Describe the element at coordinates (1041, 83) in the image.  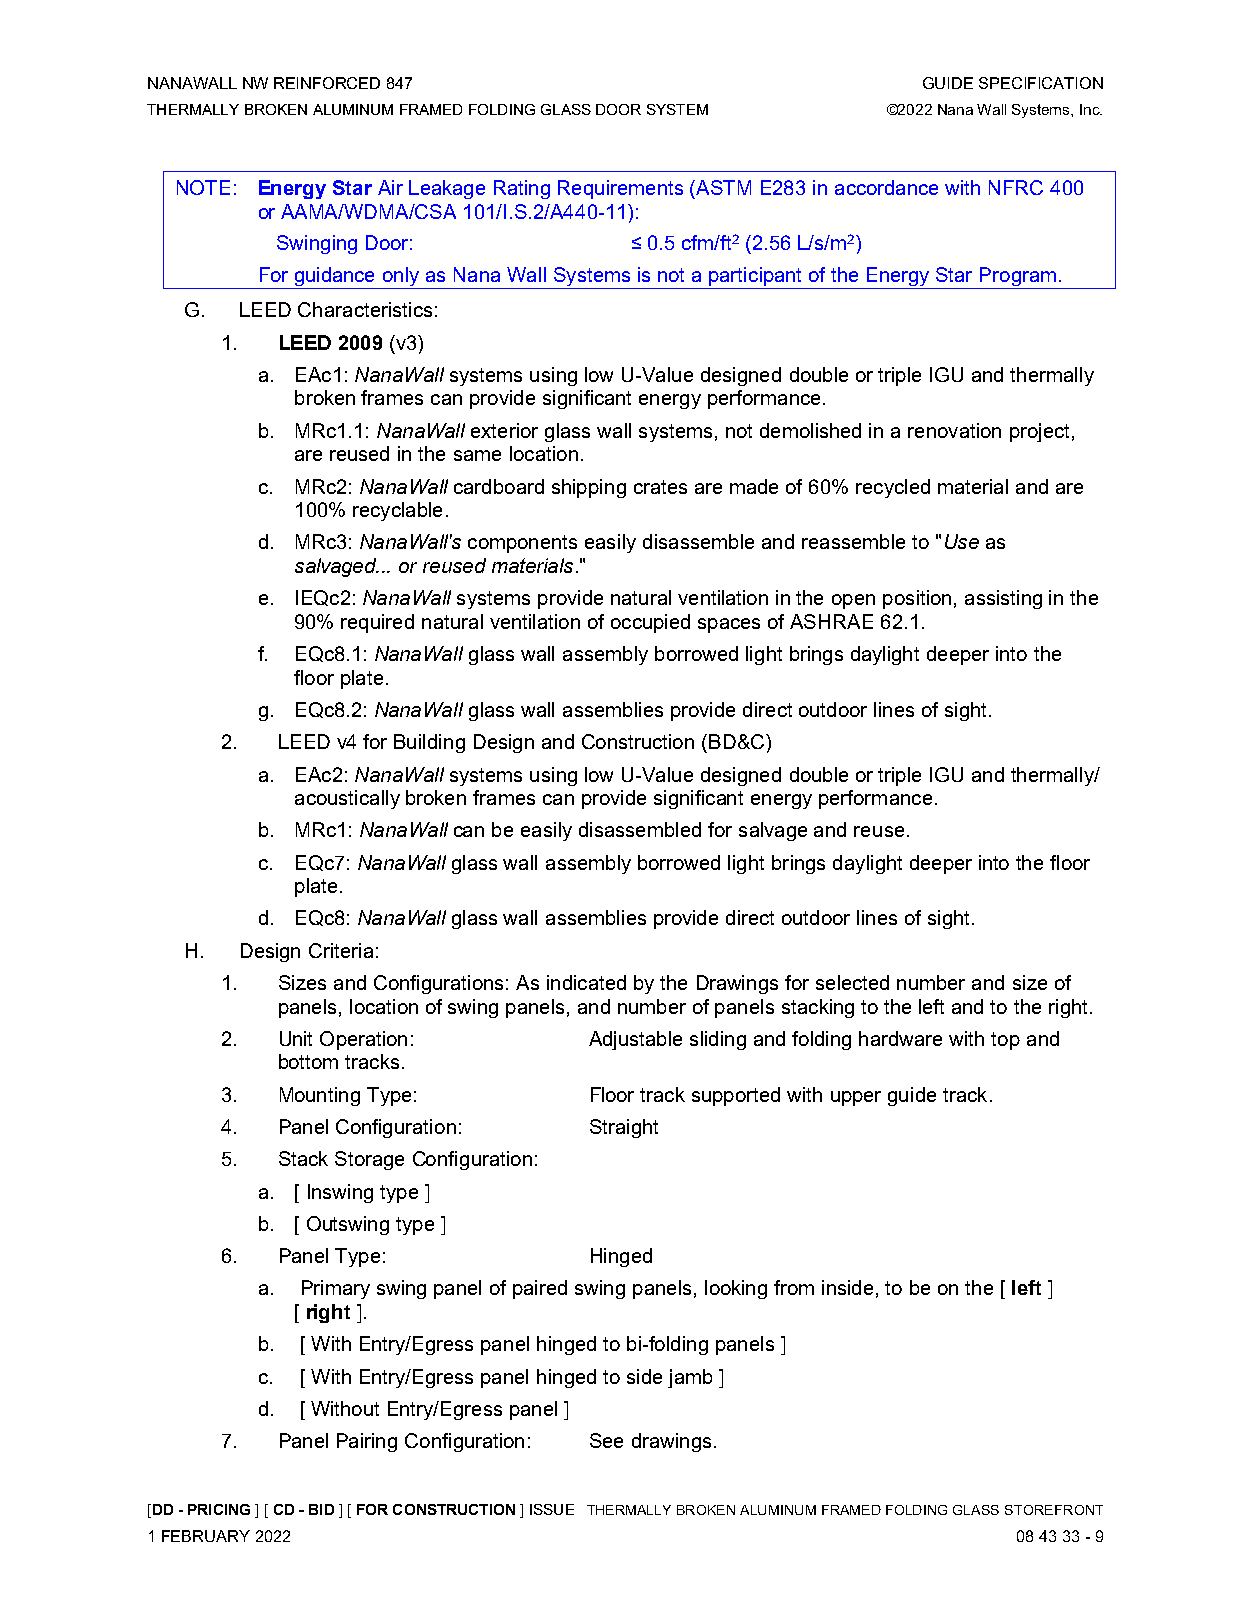
I see `SPECIFICATION` at that location.
